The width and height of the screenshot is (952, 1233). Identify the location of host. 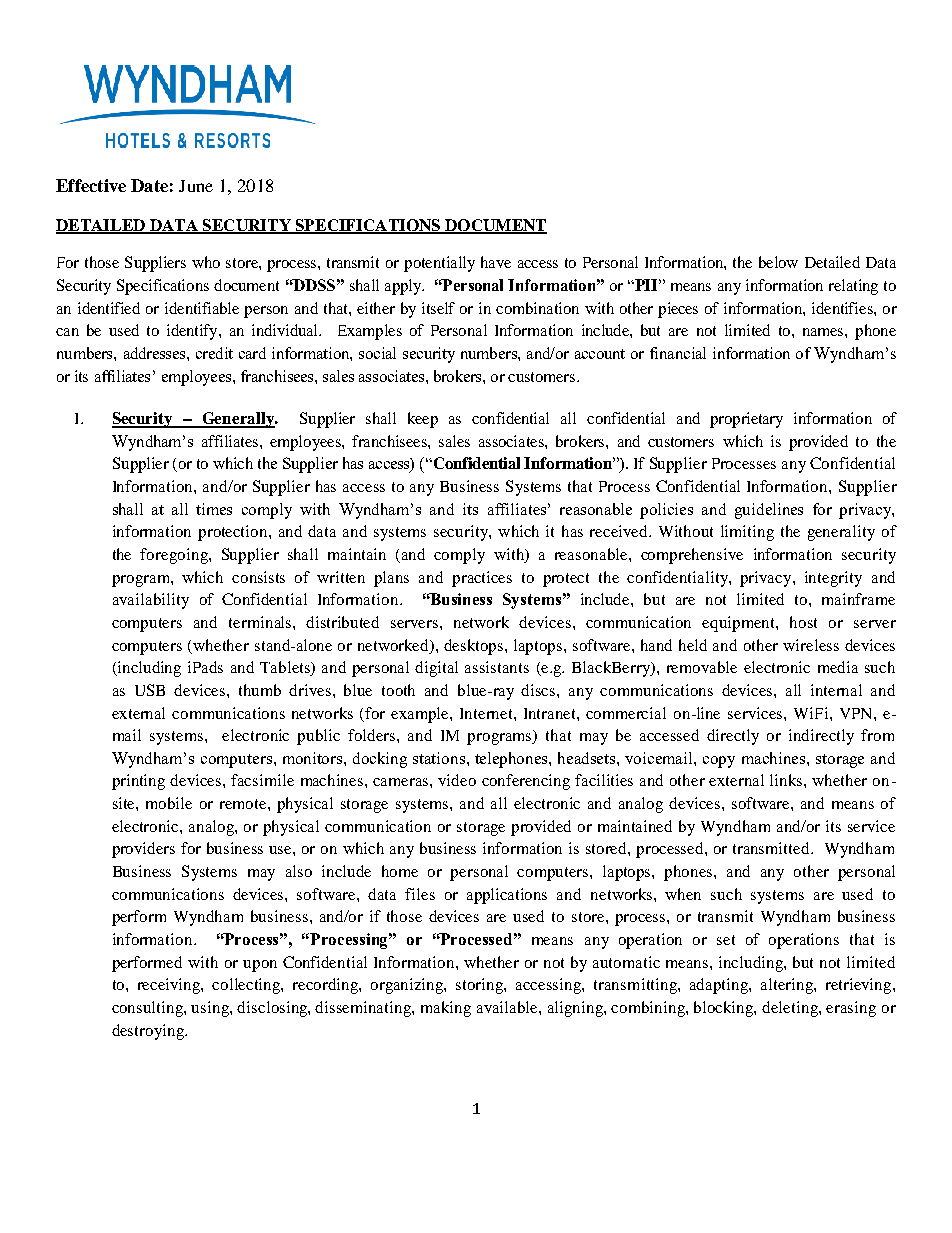
(803, 622).
